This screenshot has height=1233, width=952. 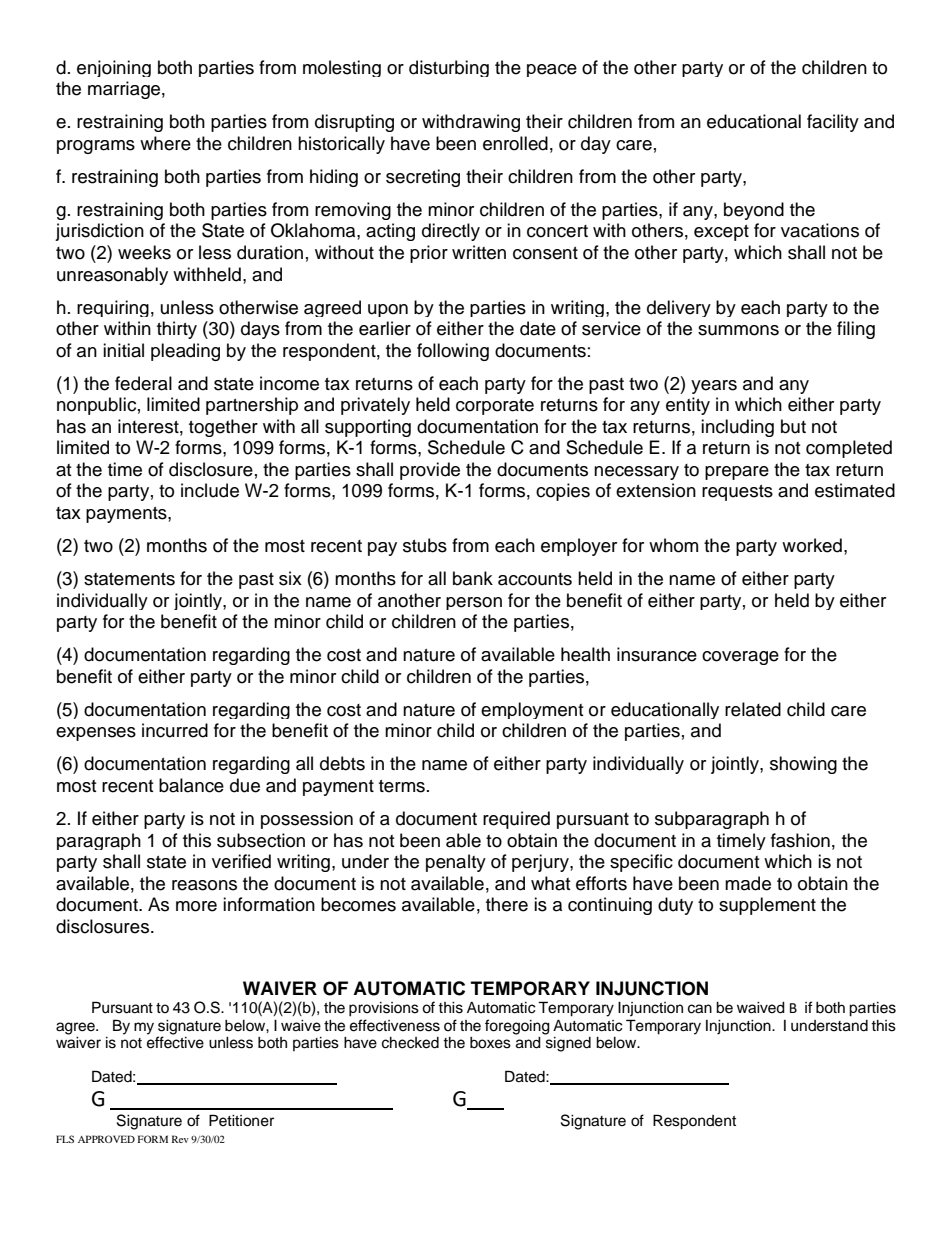 What do you see at coordinates (165, 143) in the screenshot?
I see `where` at bounding box center [165, 143].
